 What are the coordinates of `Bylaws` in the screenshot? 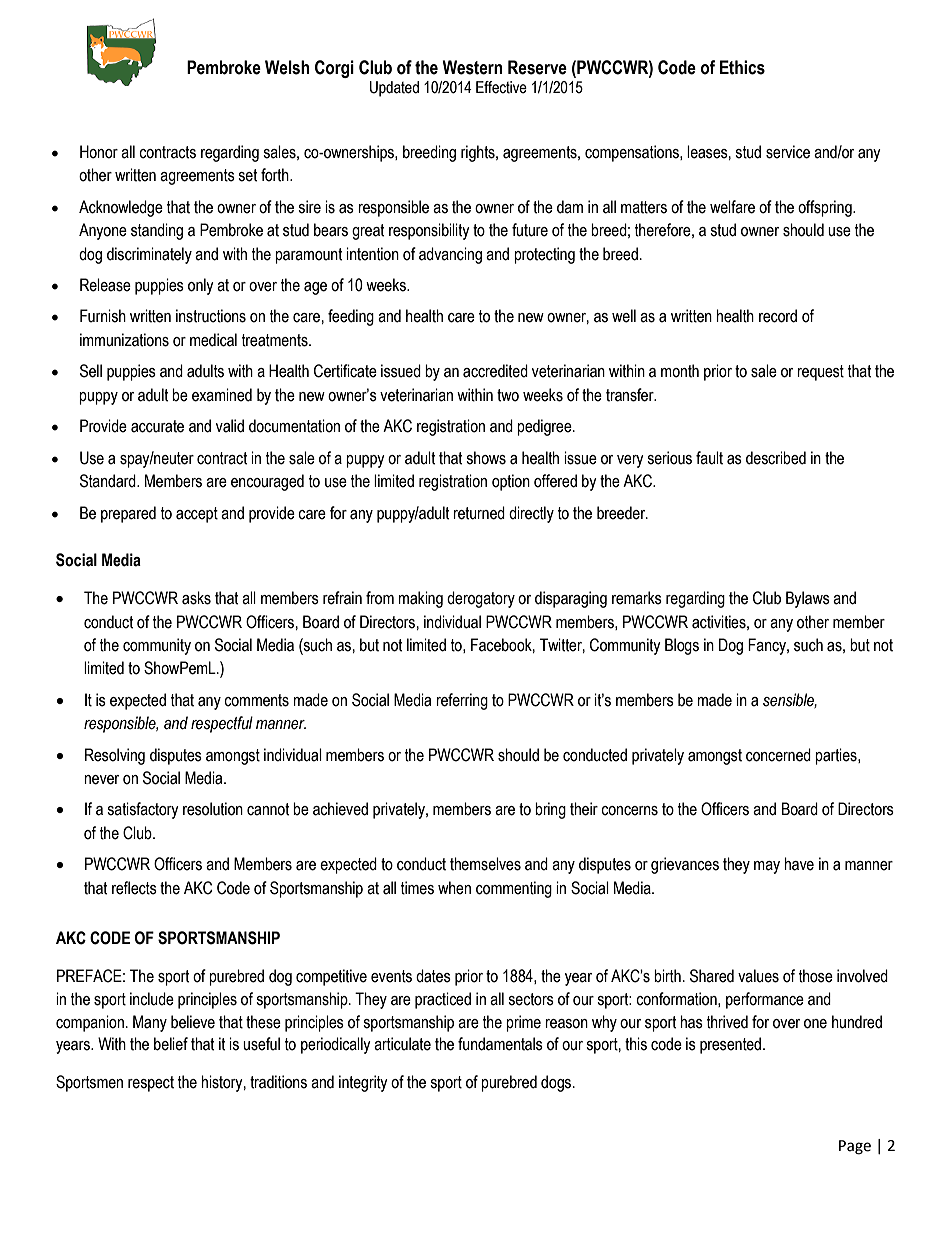 It's located at (808, 599).
